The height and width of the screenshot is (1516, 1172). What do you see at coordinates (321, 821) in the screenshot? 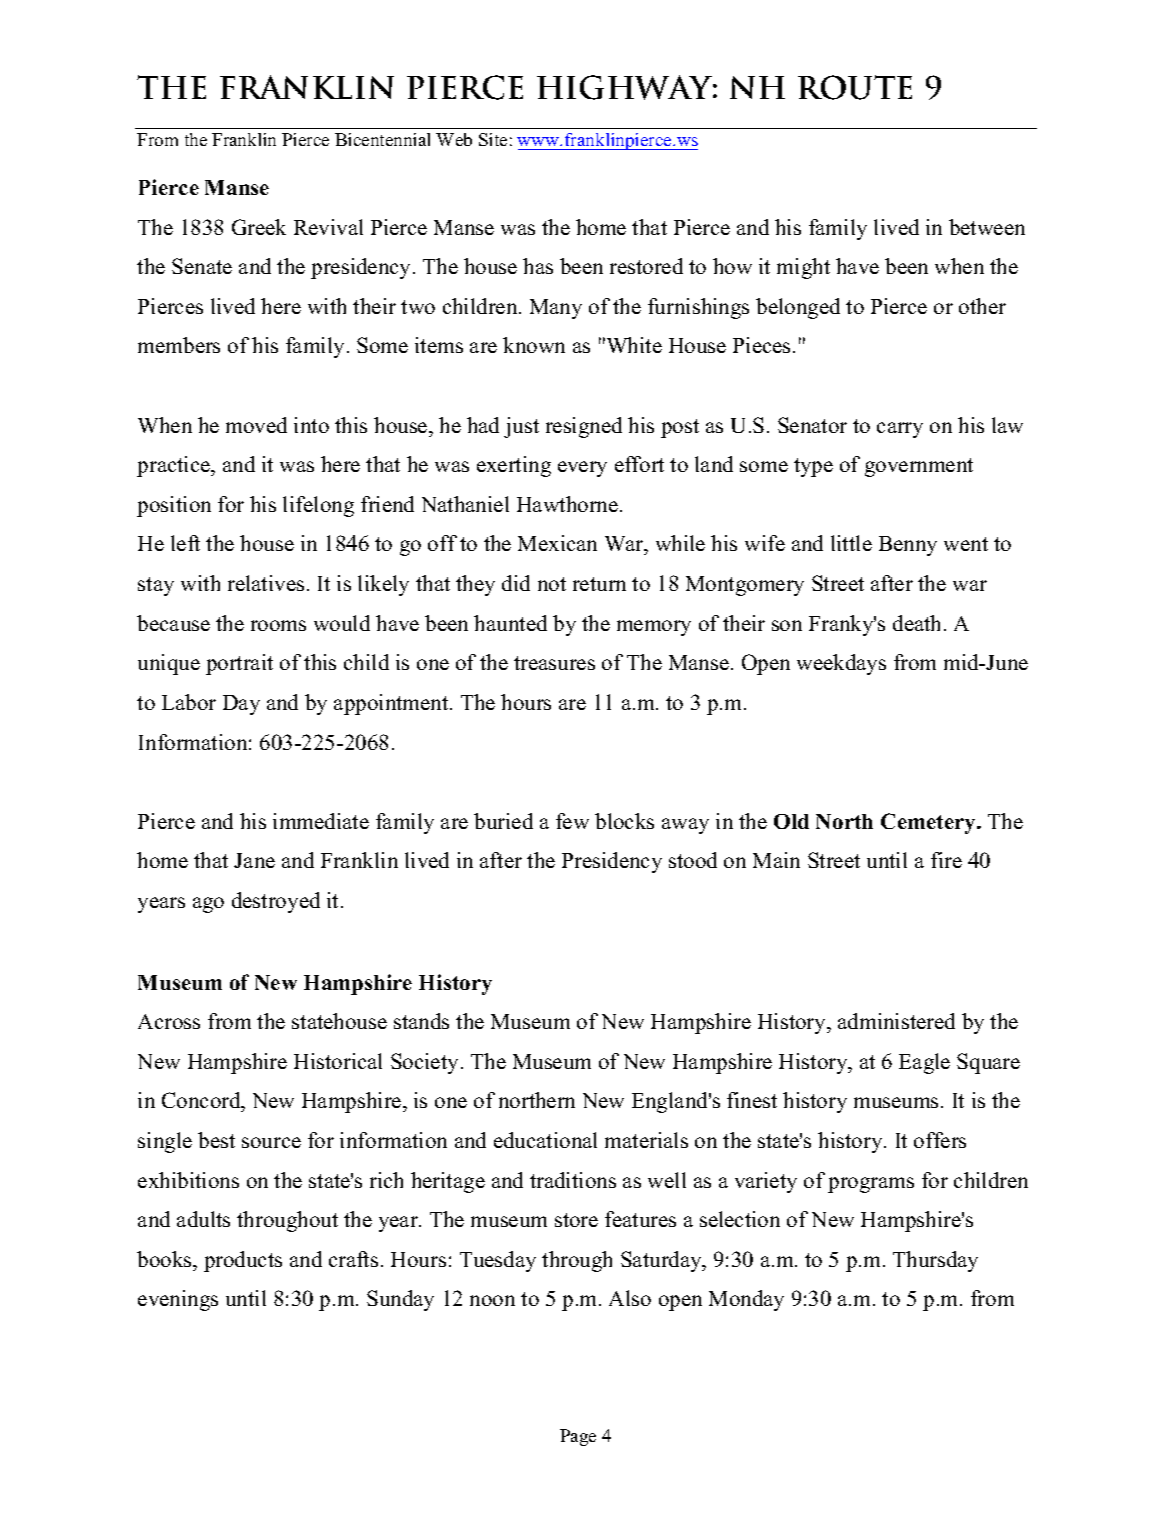
I see `immediate` at bounding box center [321, 821].
